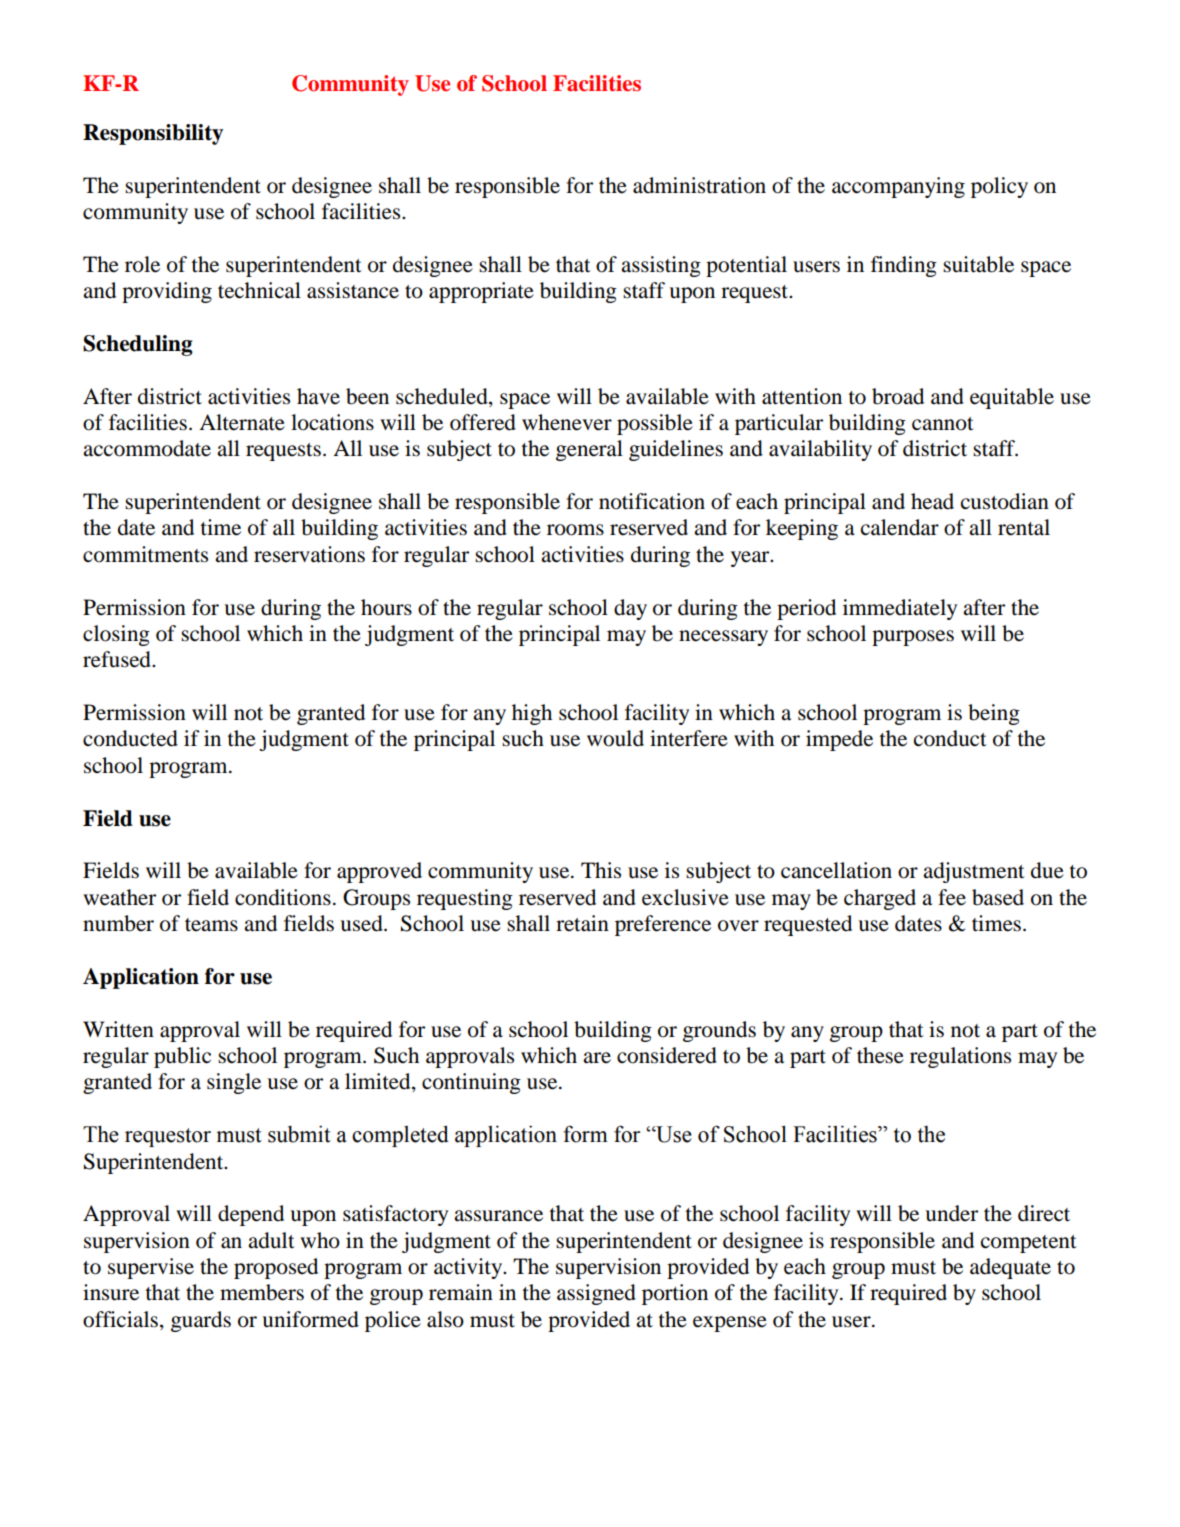  I want to click on members, so click(262, 1292).
